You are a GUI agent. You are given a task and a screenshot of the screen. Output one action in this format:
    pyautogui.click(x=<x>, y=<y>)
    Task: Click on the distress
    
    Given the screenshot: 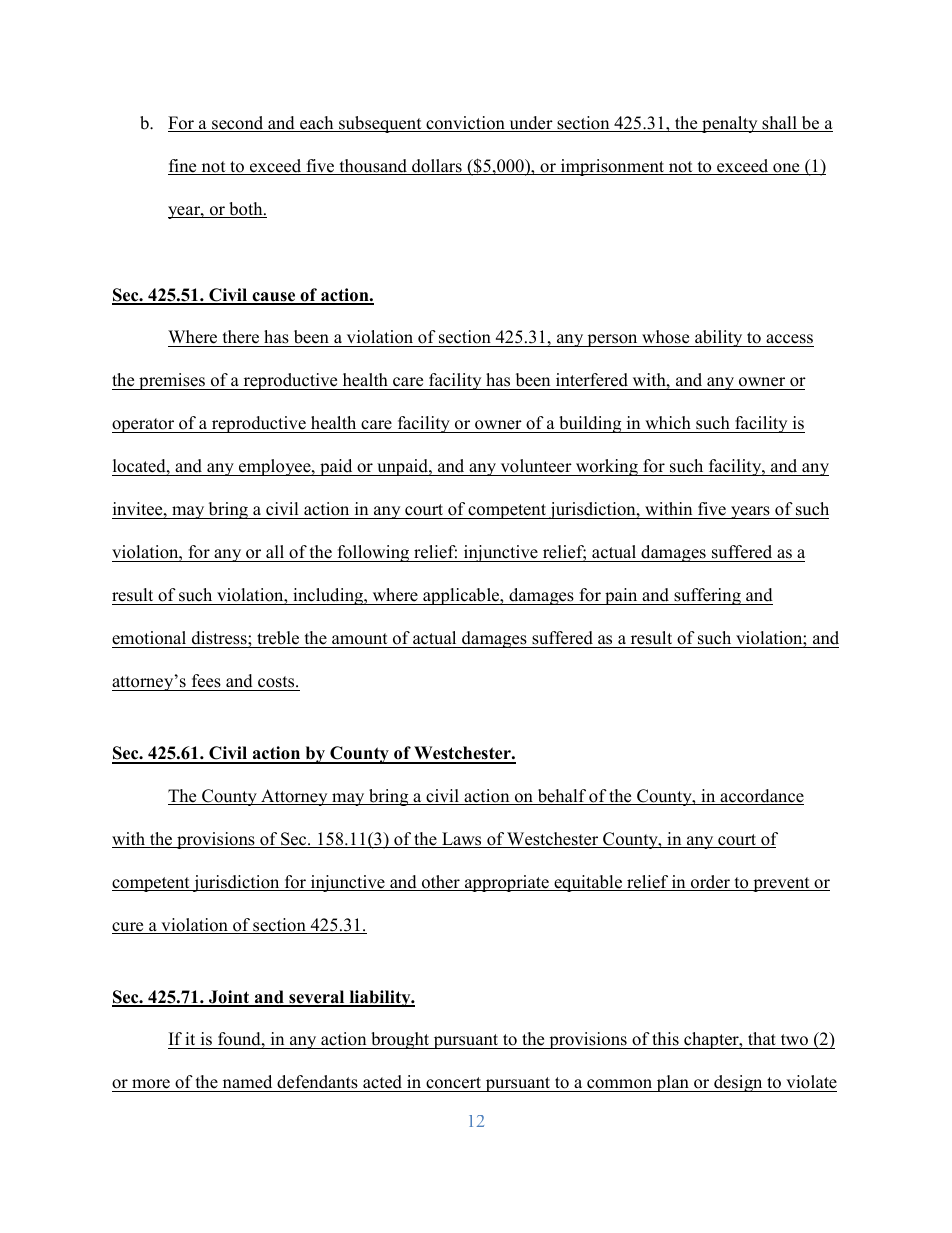 What is the action you would take?
    pyautogui.click(x=220, y=638)
